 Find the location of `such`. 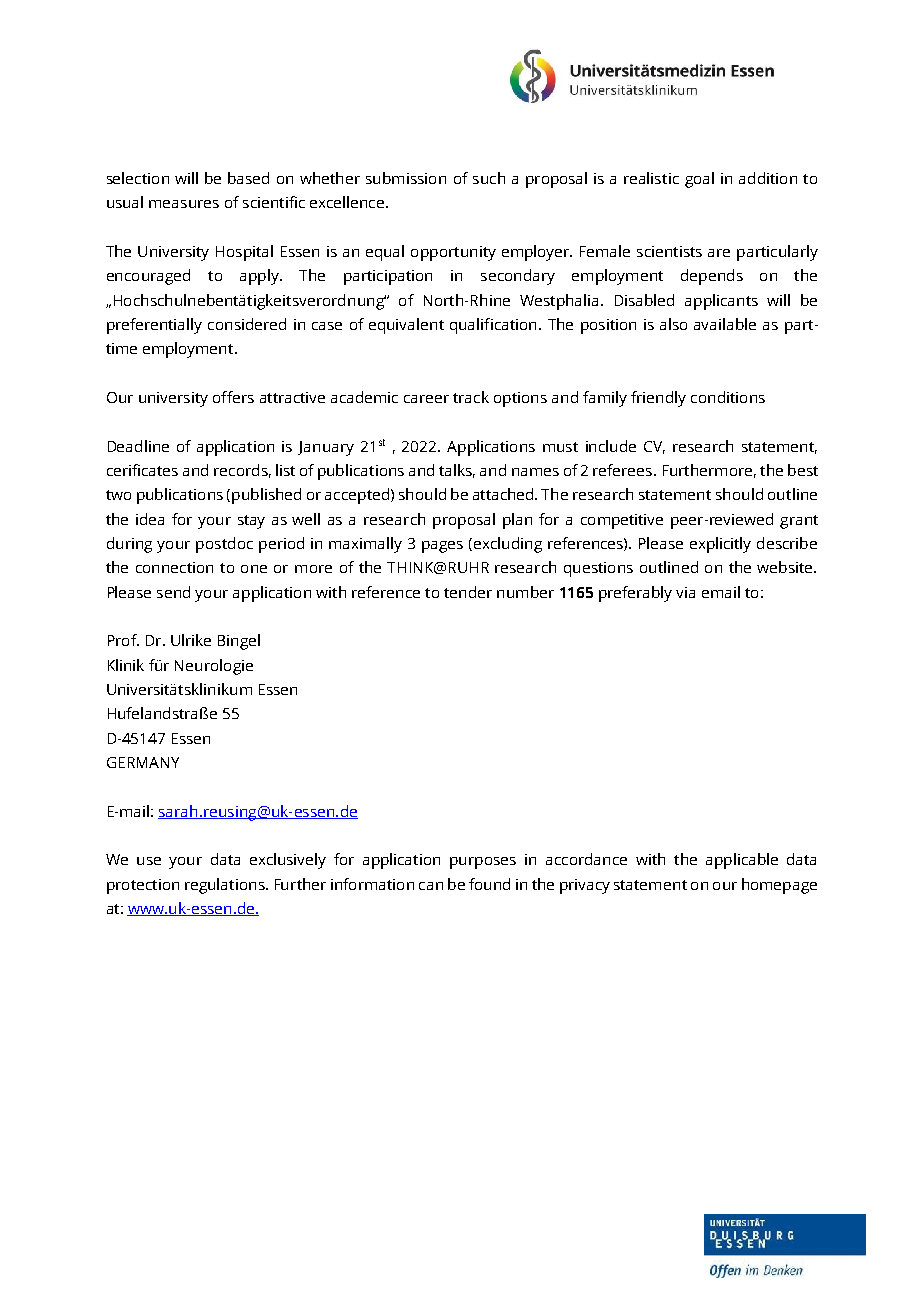

such is located at coordinates (489, 178).
